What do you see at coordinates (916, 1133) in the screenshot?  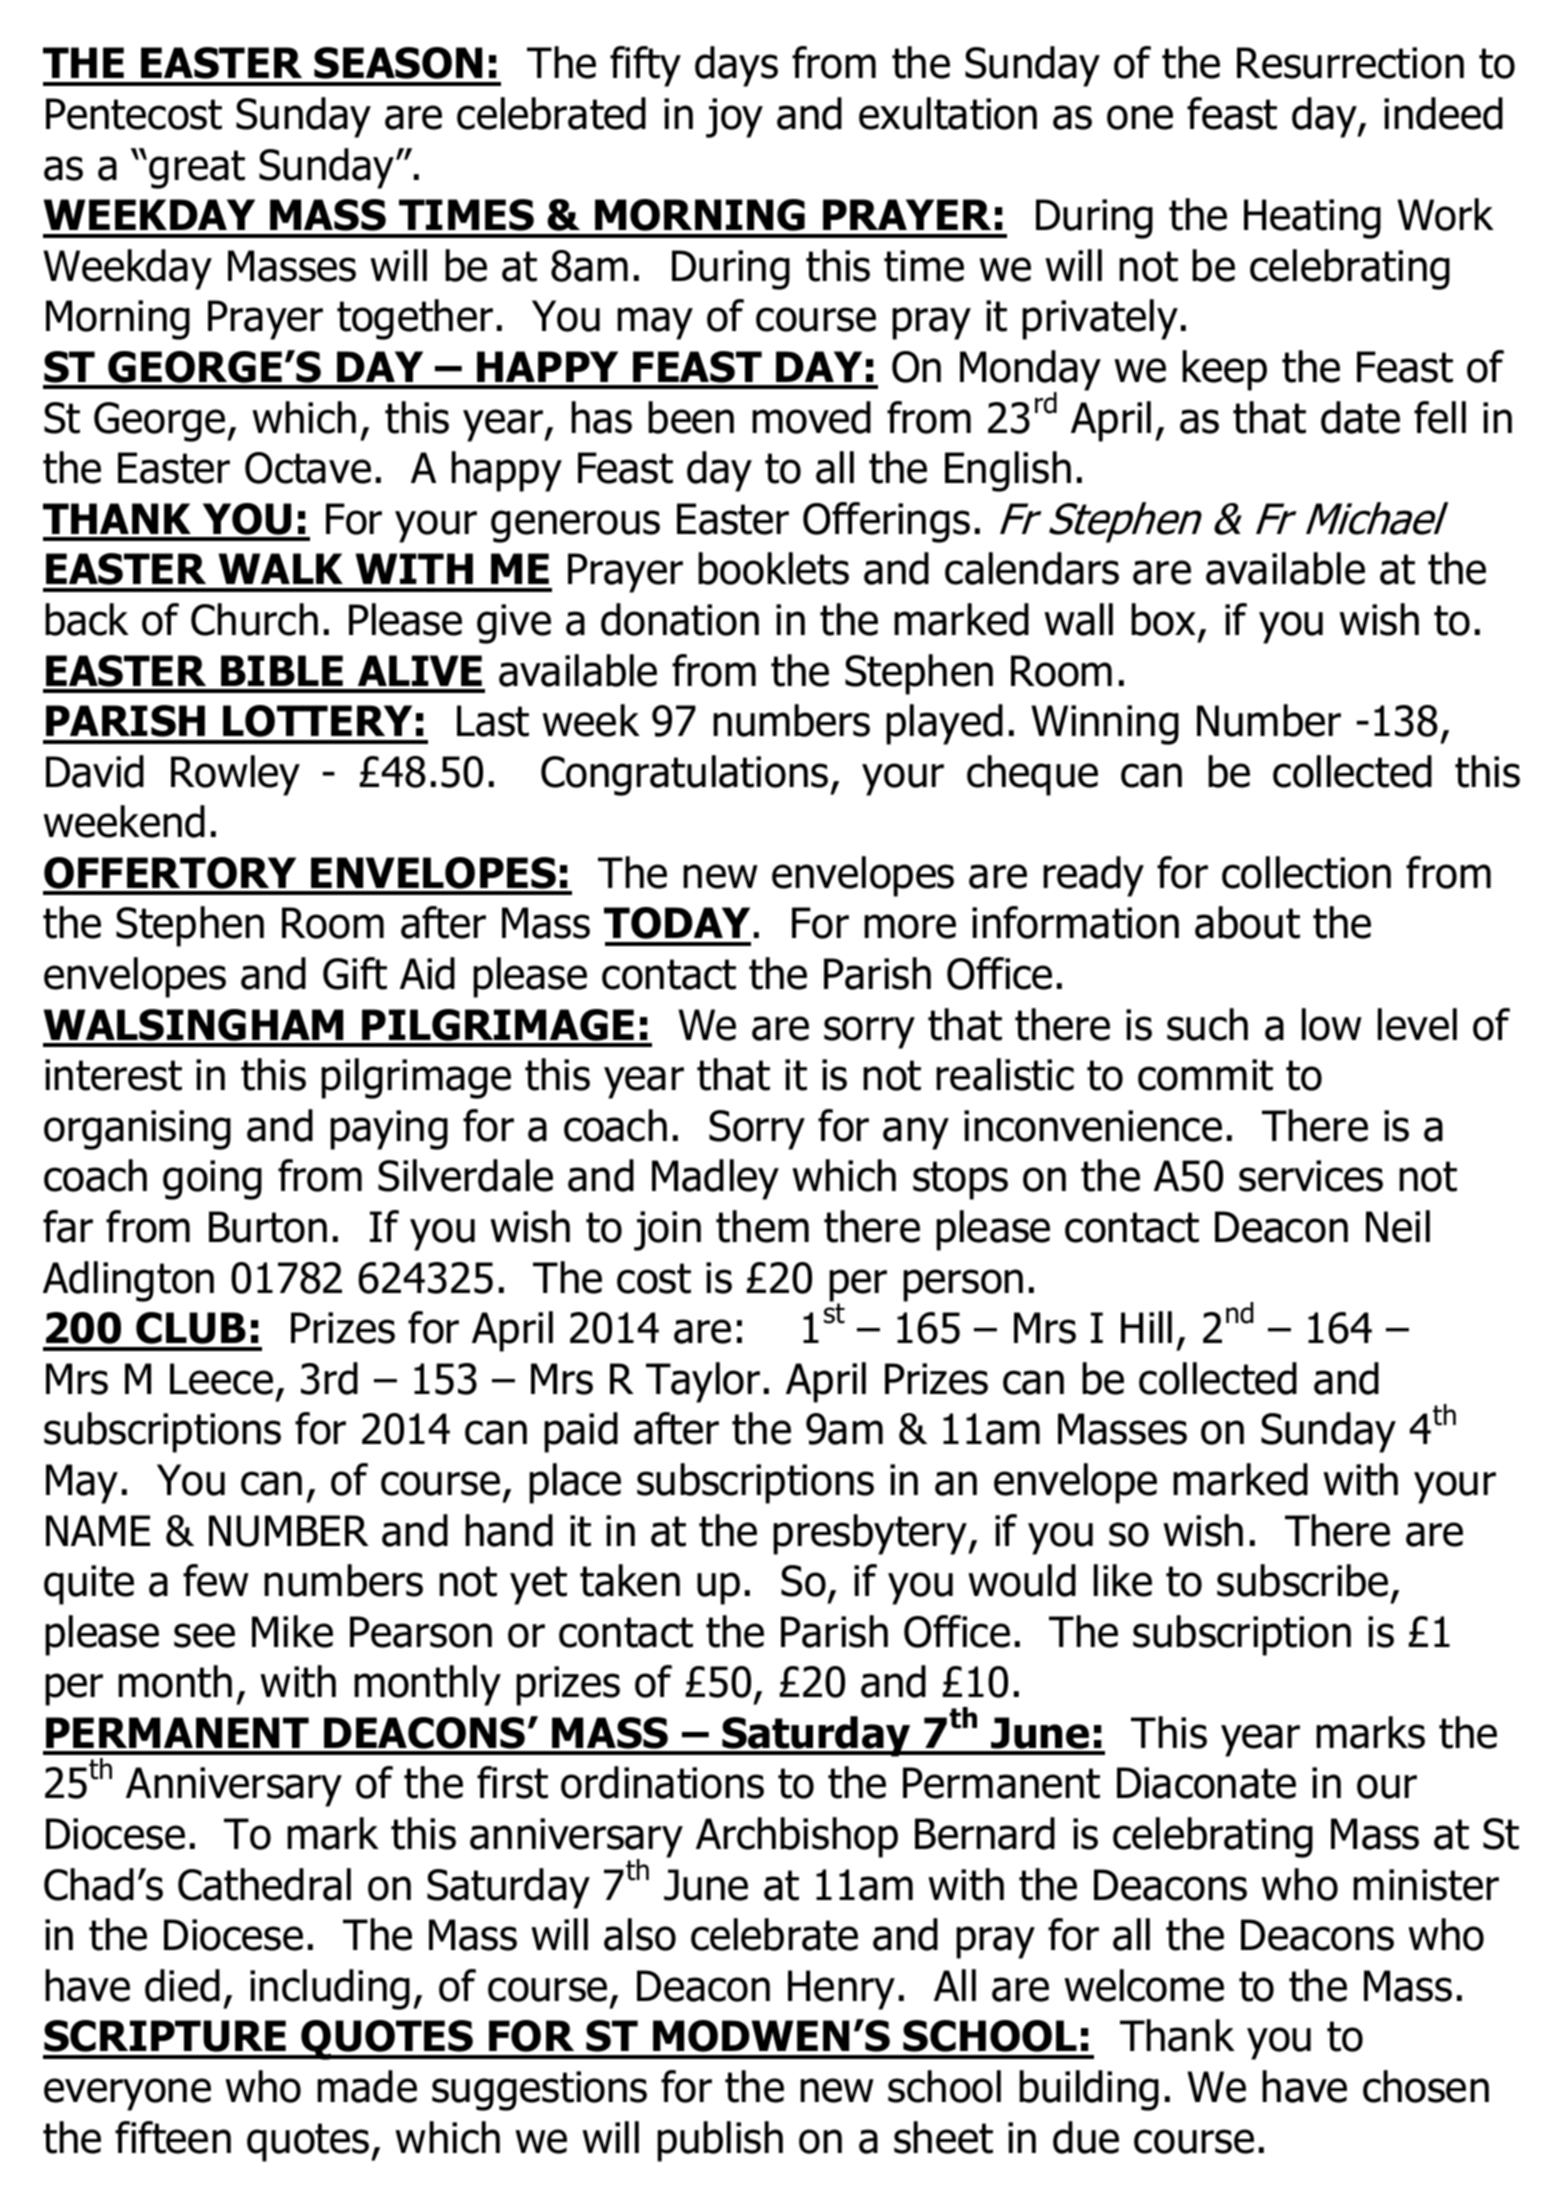 I see `any` at bounding box center [916, 1133].
